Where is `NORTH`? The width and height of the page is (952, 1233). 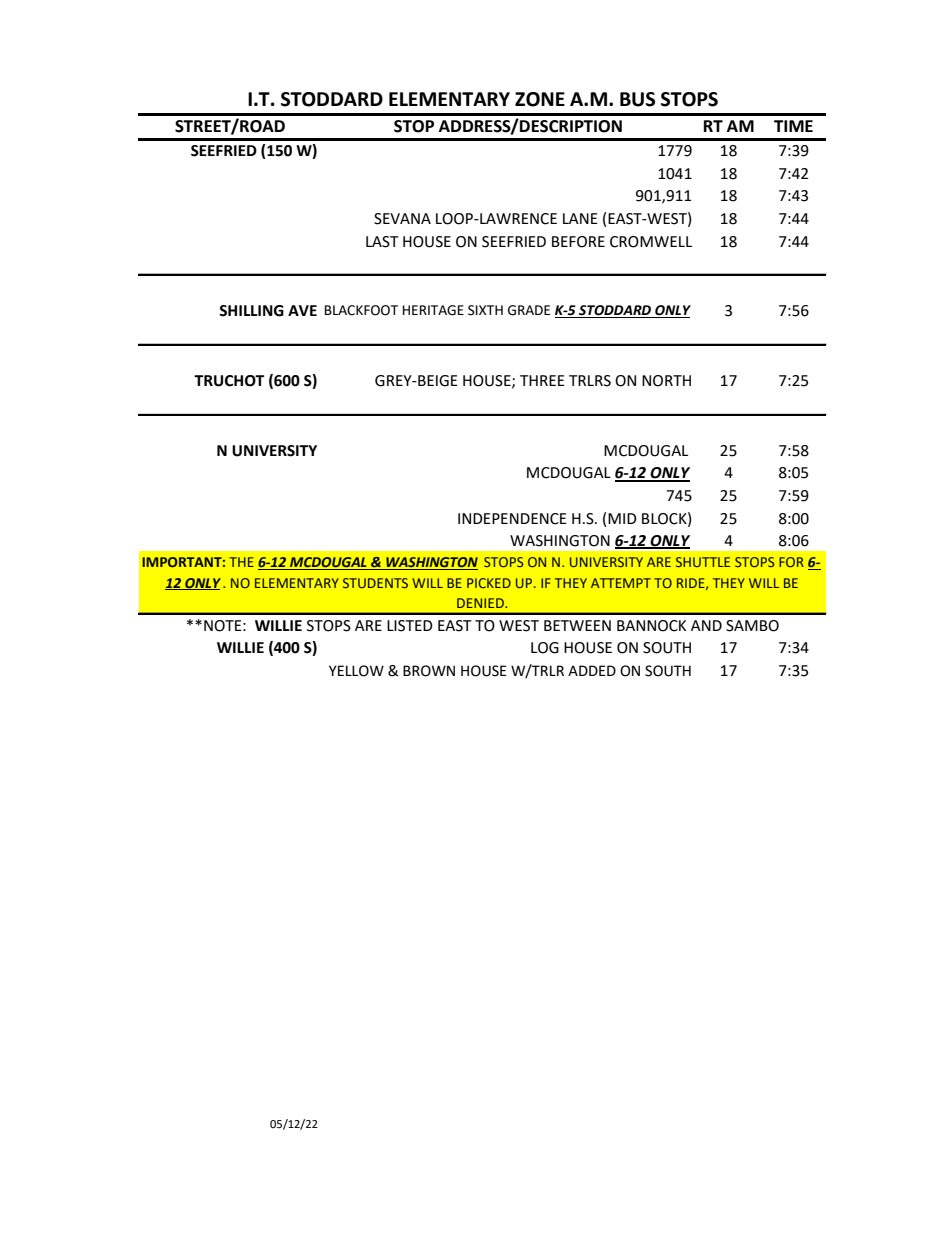
NORTH is located at coordinates (666, 381).
